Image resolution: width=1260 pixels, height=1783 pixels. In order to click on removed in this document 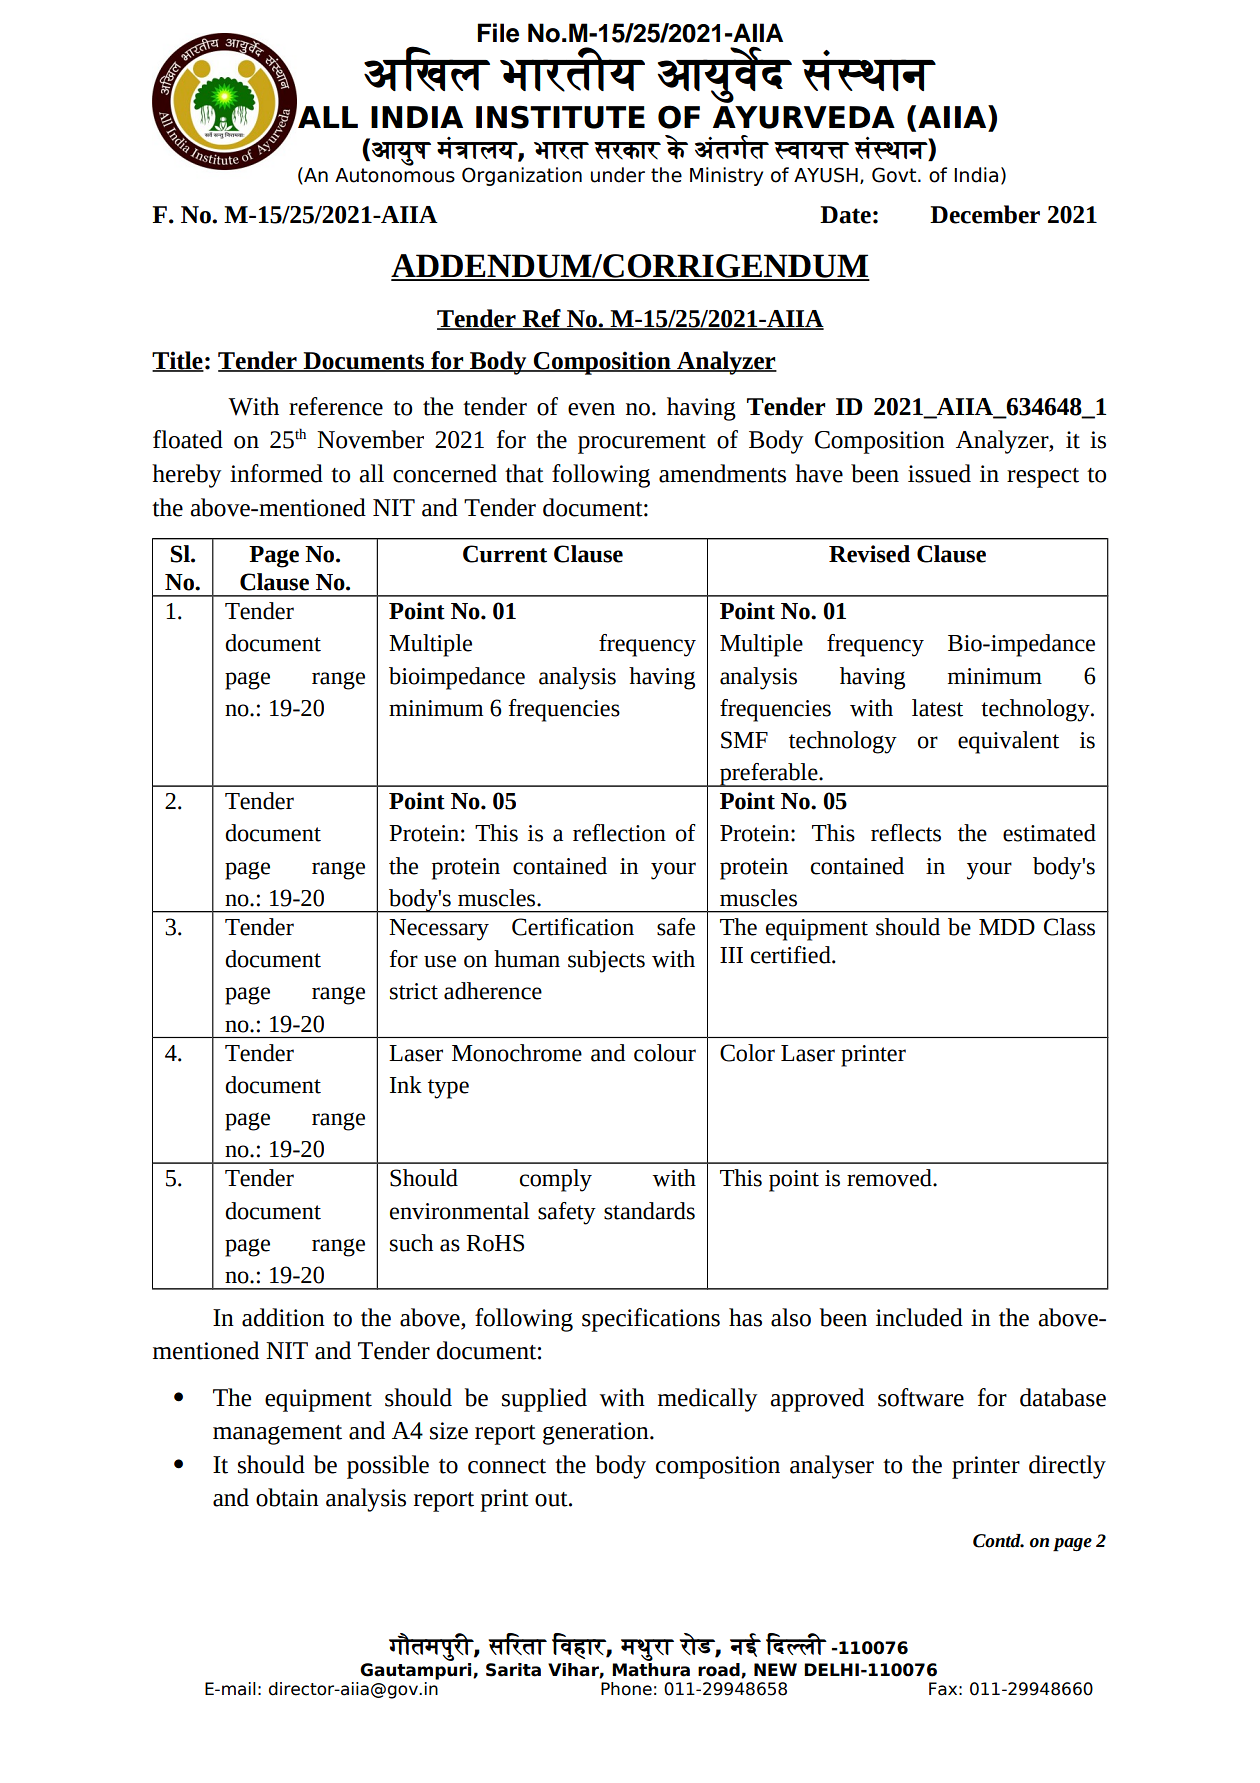, I will do `click(890, 1178)`.
